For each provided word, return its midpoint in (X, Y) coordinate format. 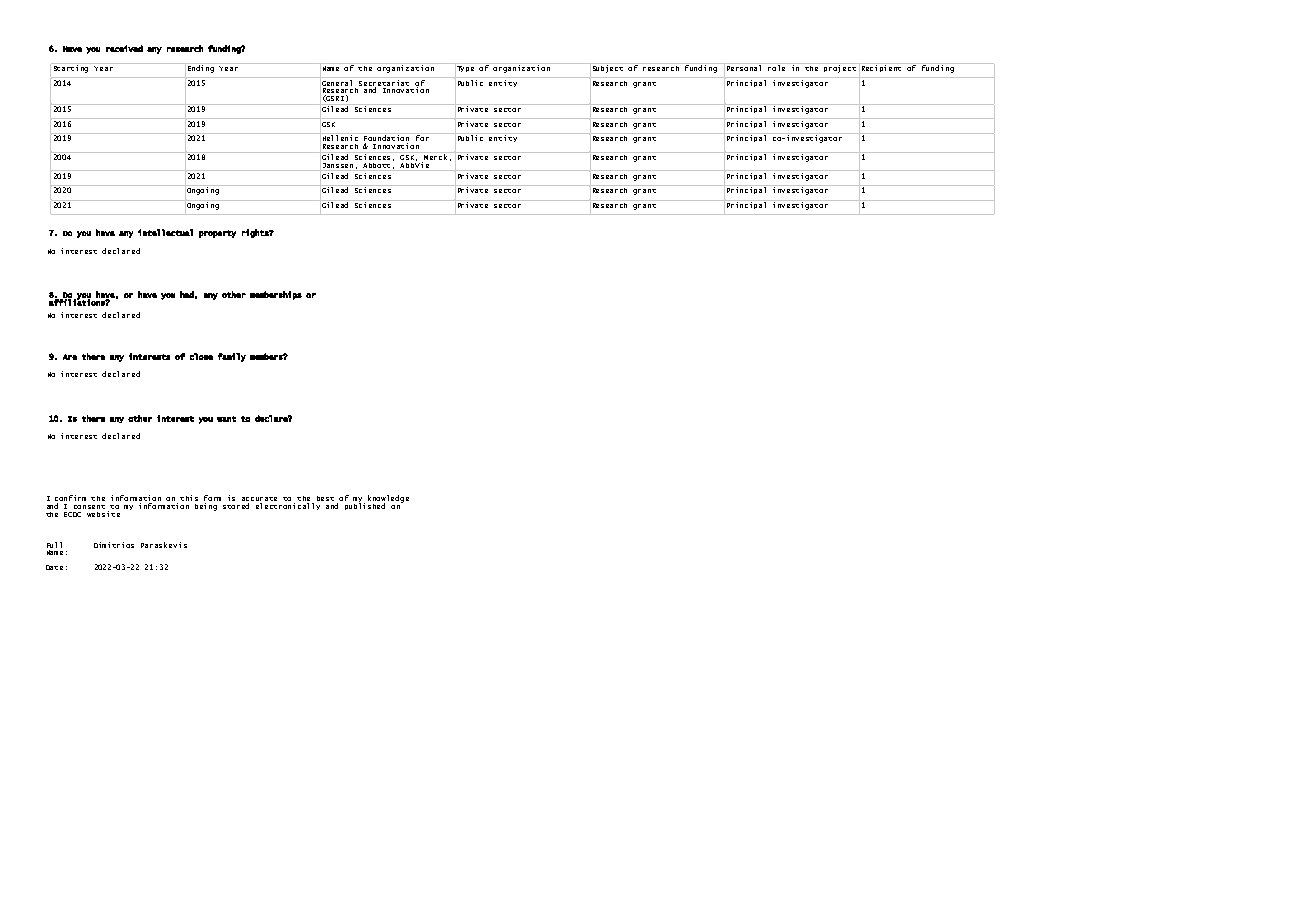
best (325, 498)
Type (465, 69)
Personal (744, 68)
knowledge (388, 500)
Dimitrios (114, 545)
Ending (201, 69)
